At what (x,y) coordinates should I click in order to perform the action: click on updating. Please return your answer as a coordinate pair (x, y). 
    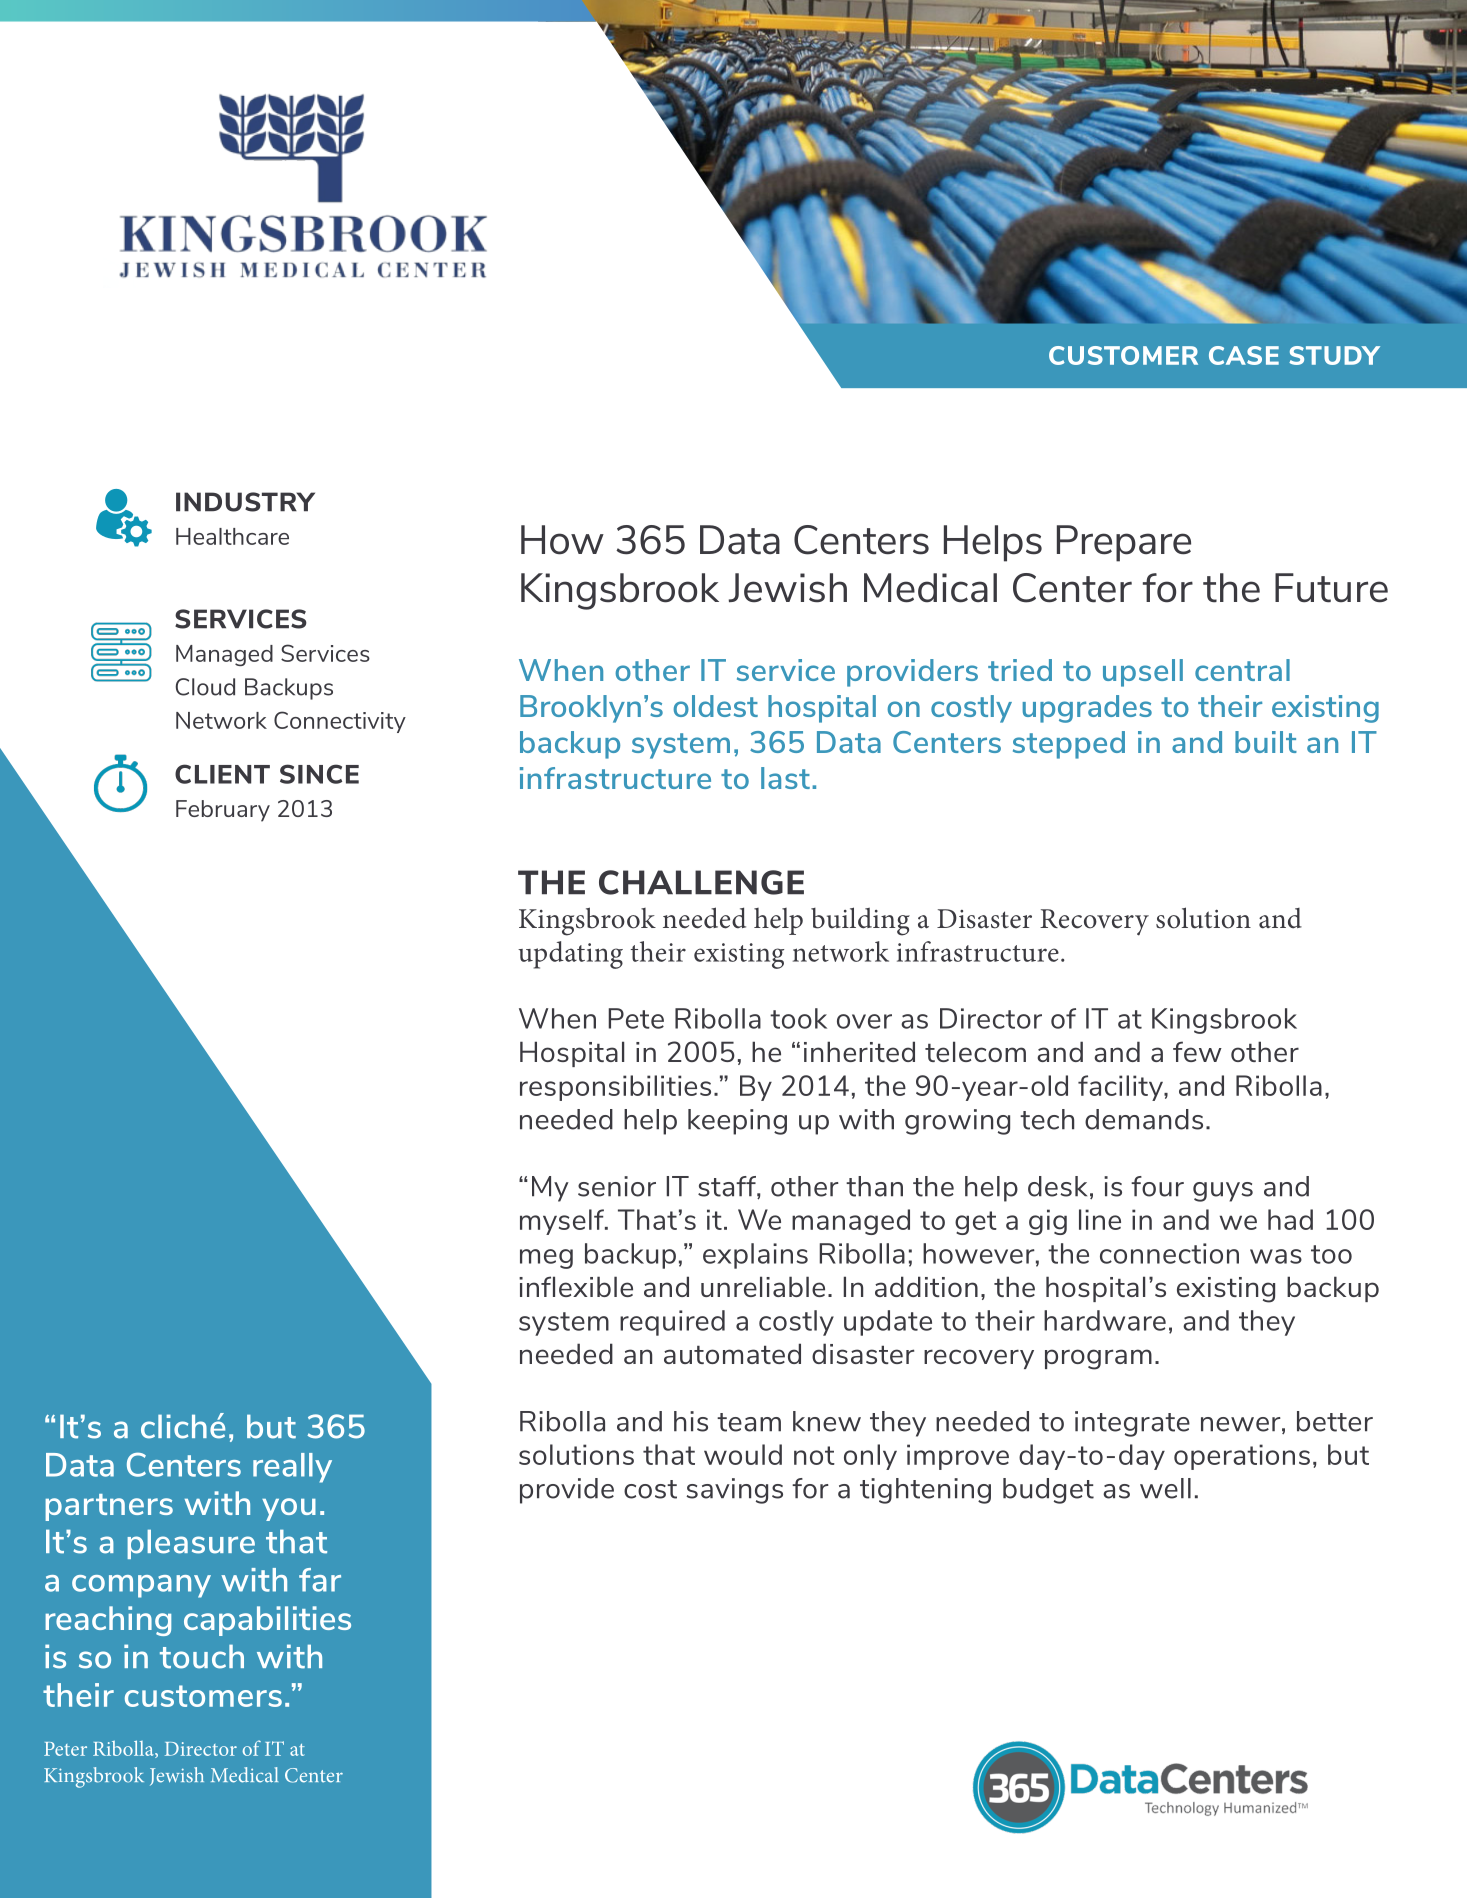
    Looking at the image, I should click on (570, 955).
